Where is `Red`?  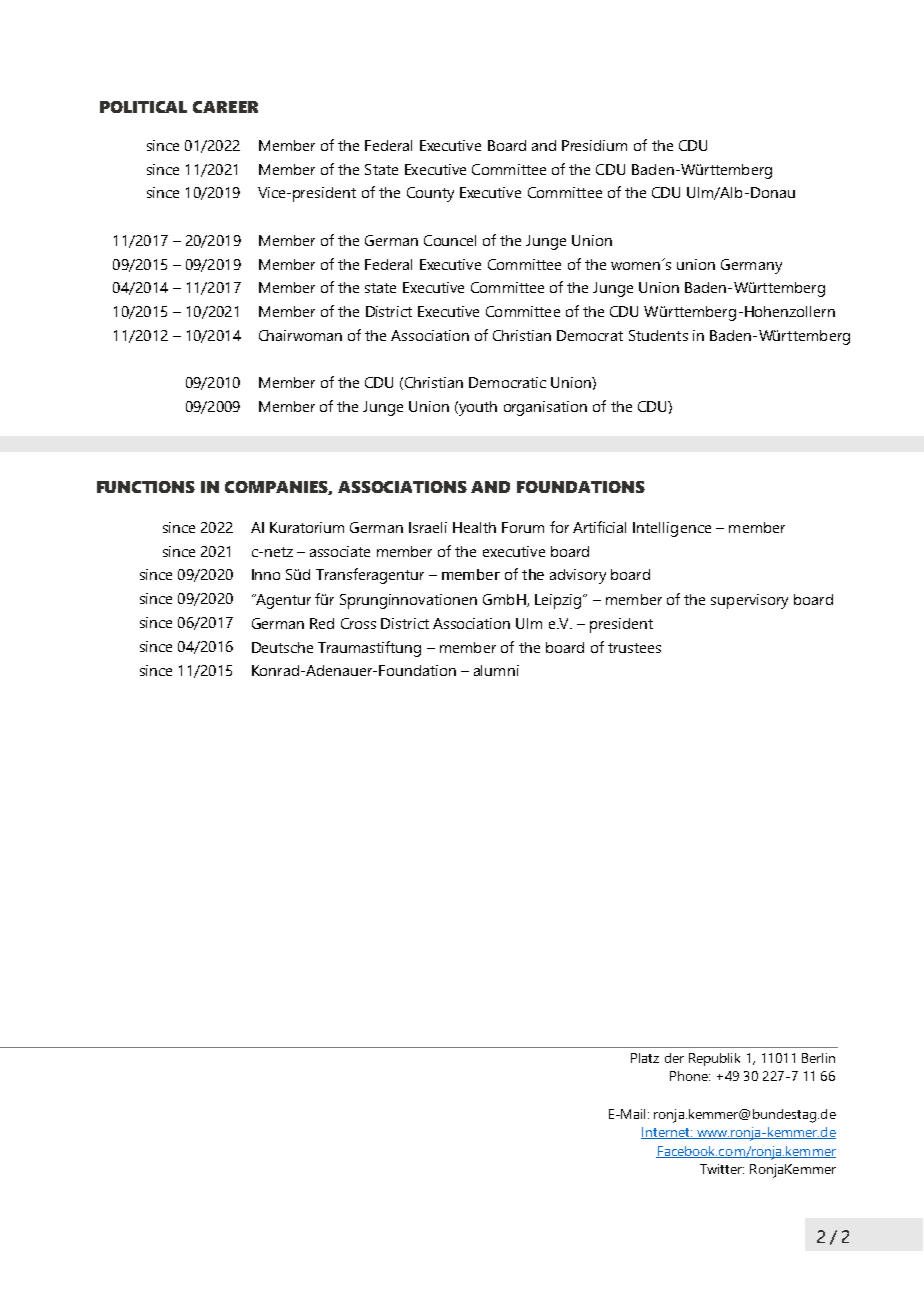 Red is located at coordinates (322, 623).
